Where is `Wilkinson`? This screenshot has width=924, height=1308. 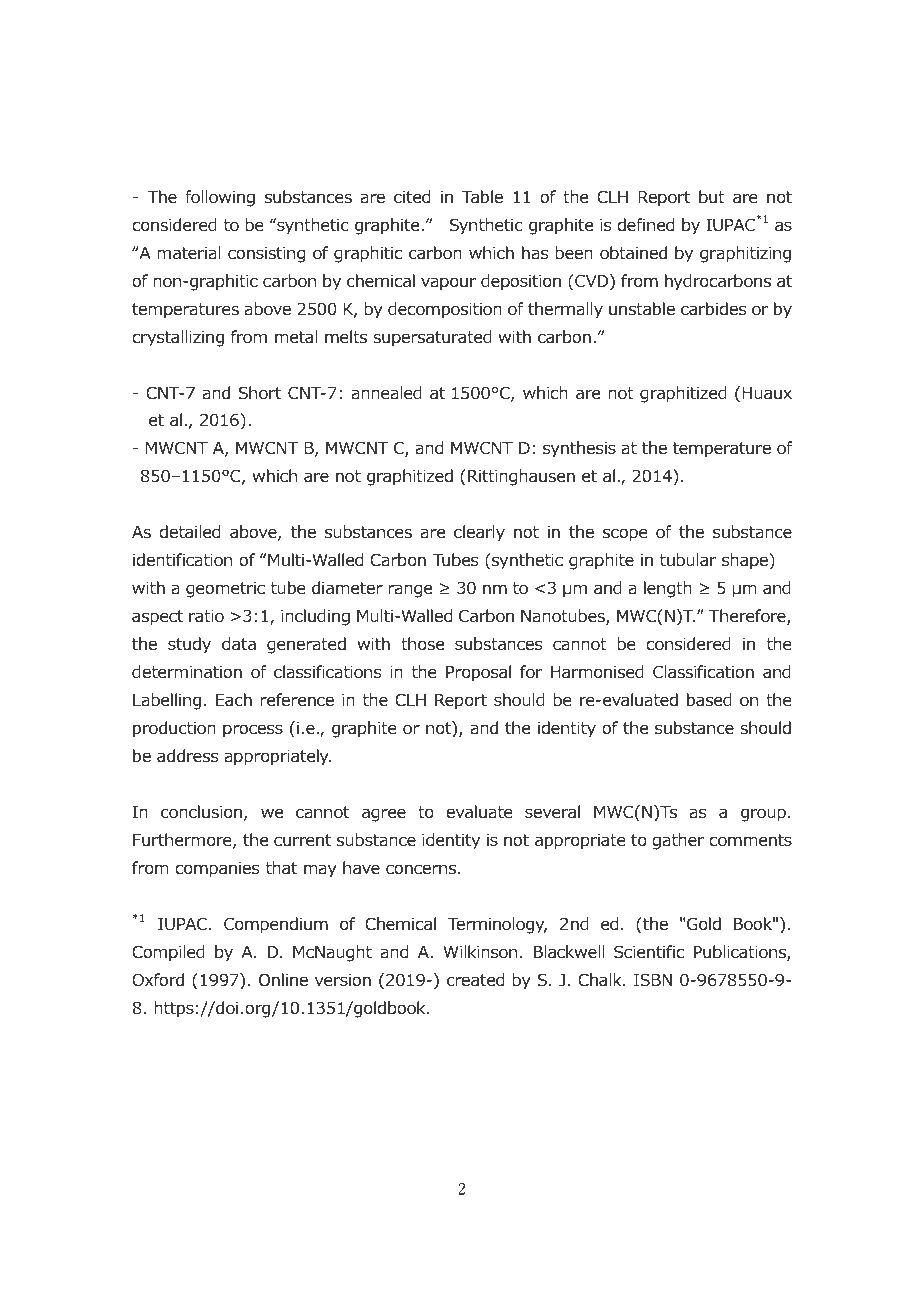
Wilkinson is located at coordinates (480, 952).
